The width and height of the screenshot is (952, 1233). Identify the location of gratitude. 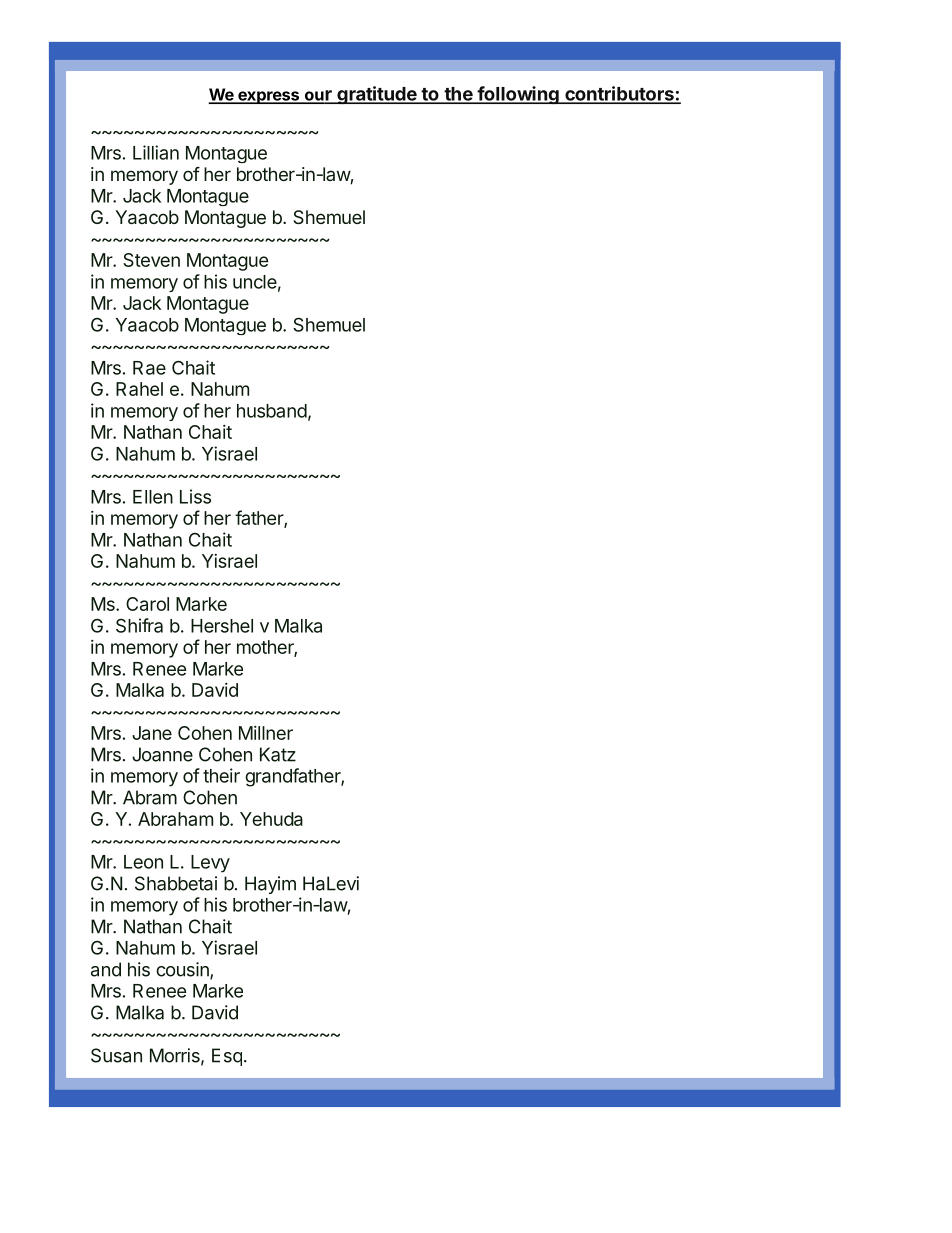
(377, 95).
